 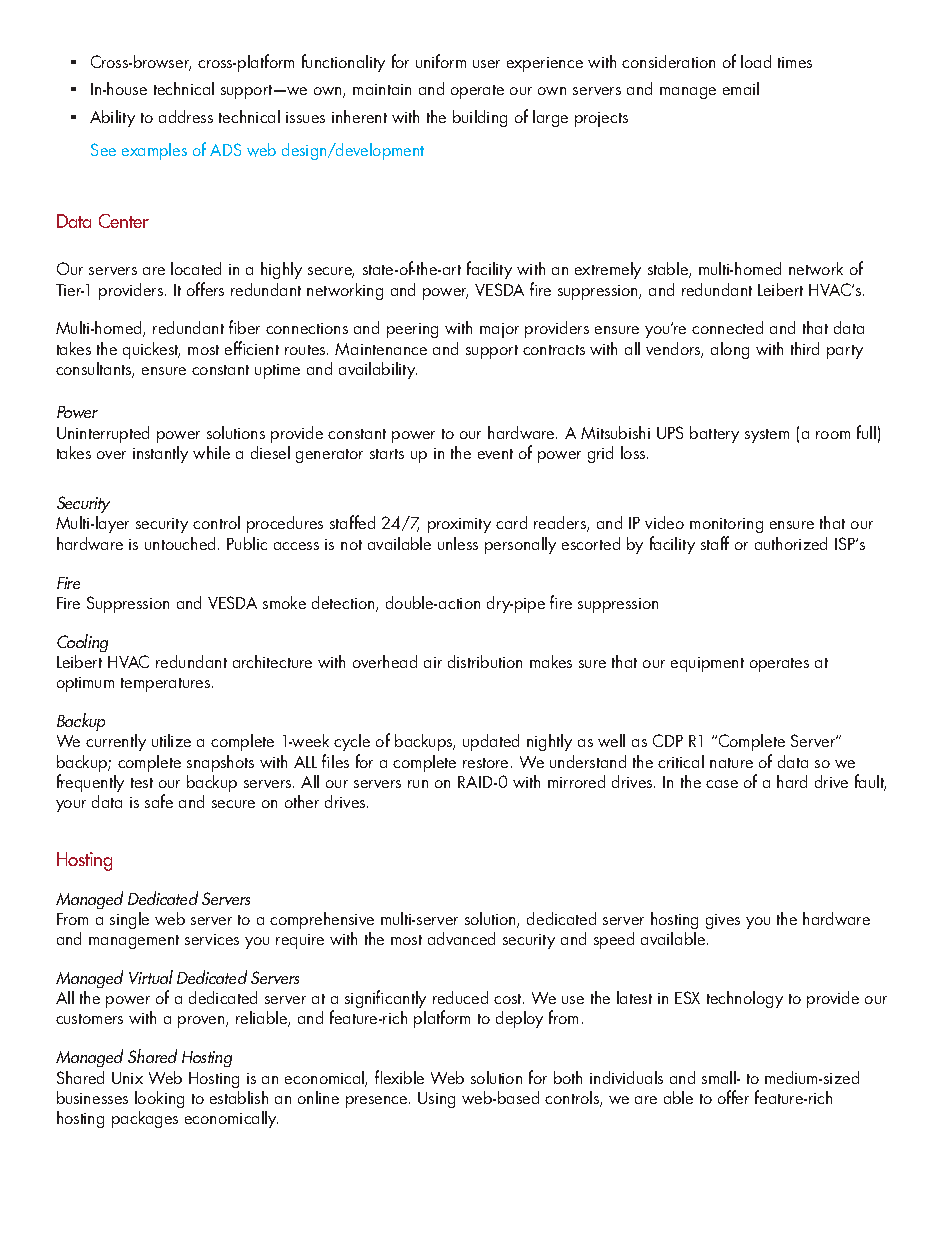 What do you see at coordinates (186, 116) in the screenshot?
I see `address` at bounding box center [186, 116].
